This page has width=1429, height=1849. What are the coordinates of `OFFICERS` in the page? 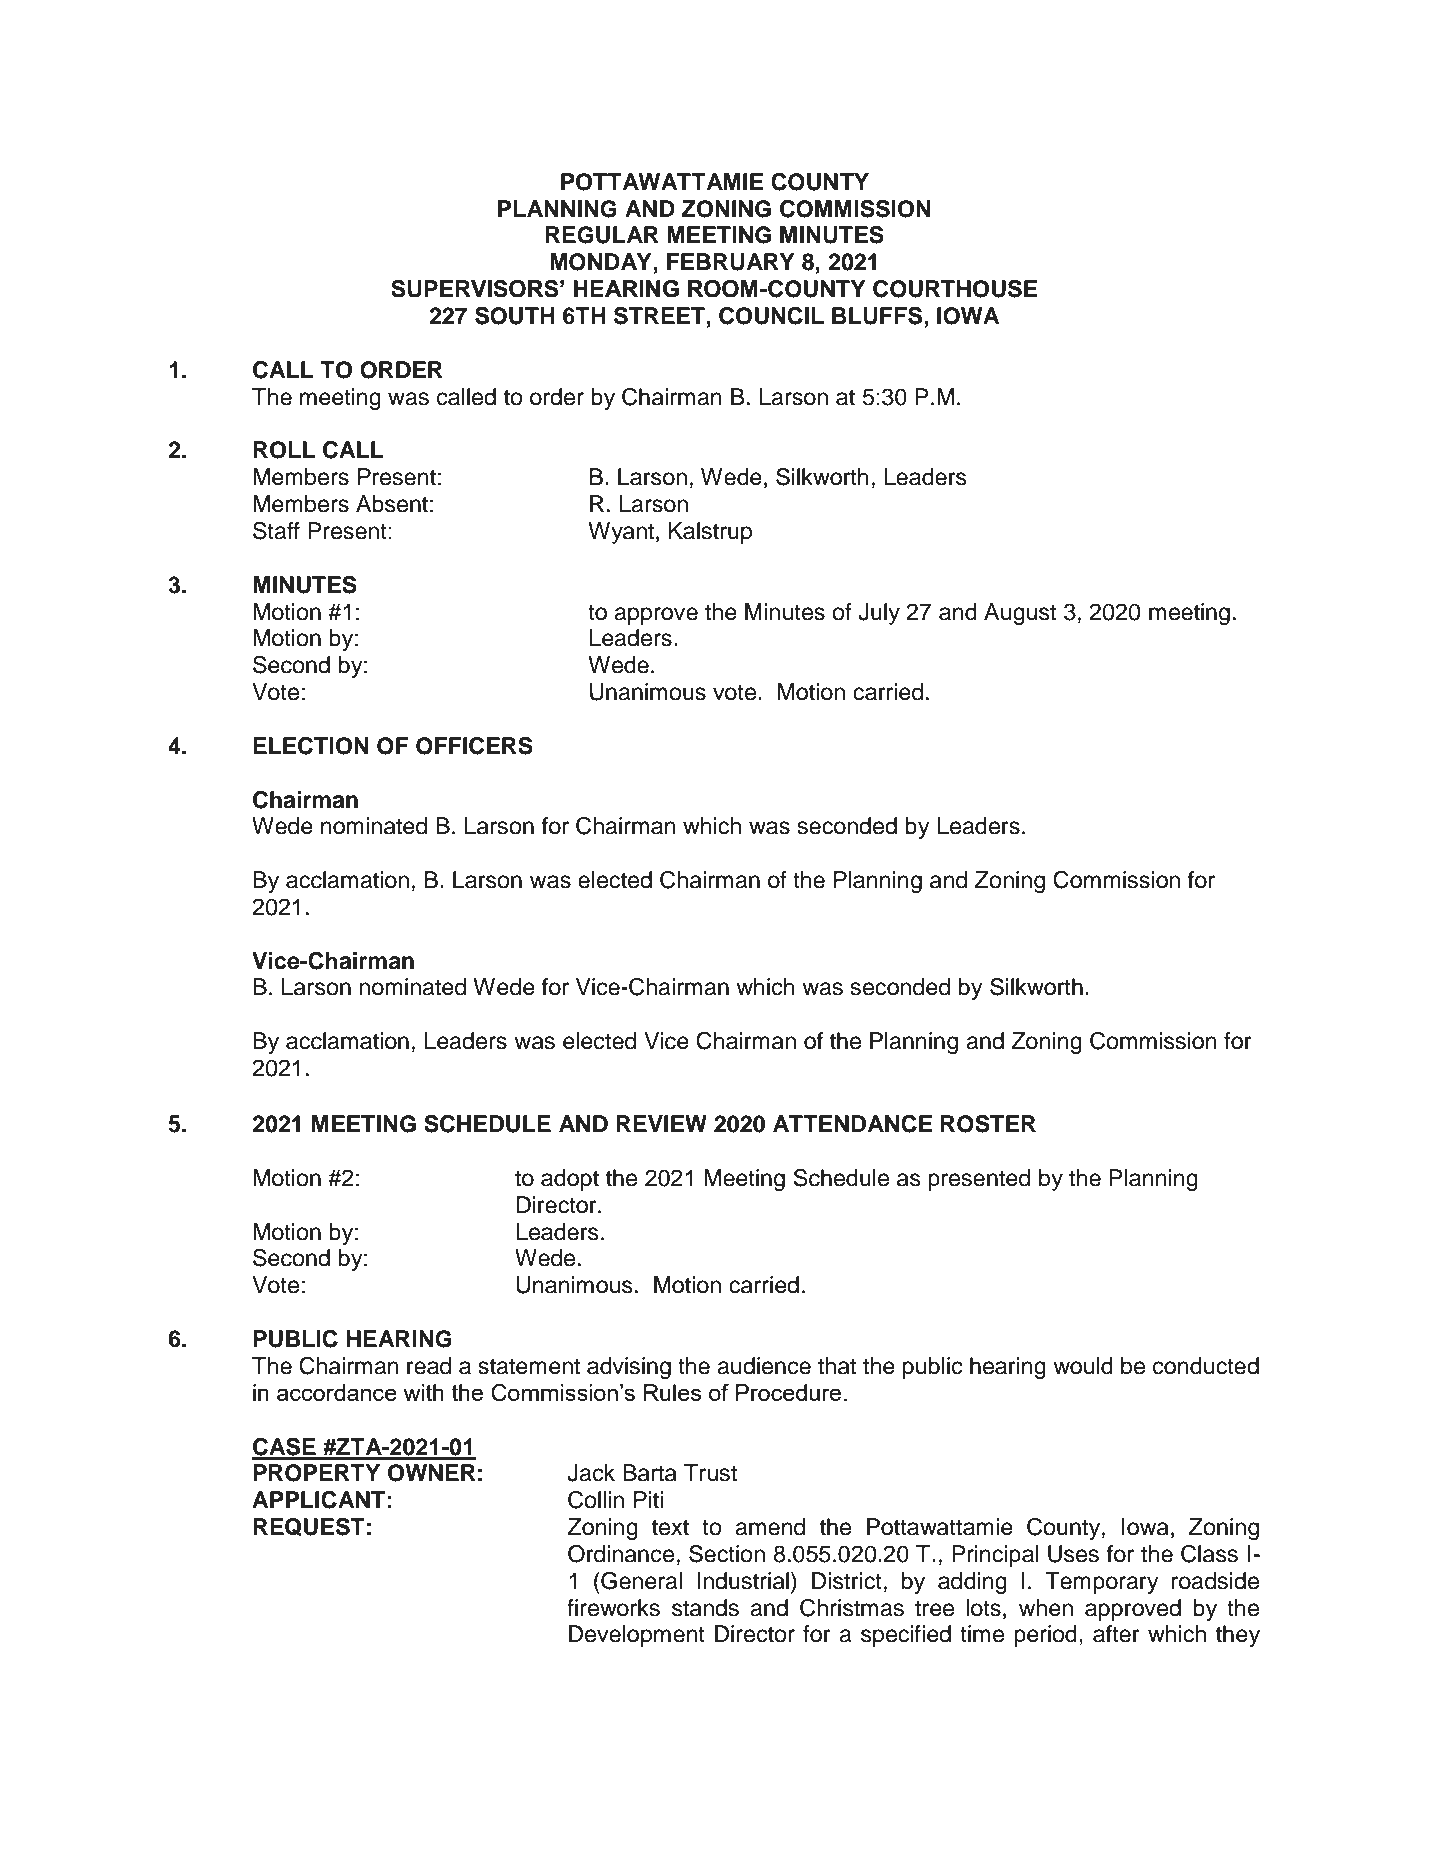 It's located at (474, 746).
